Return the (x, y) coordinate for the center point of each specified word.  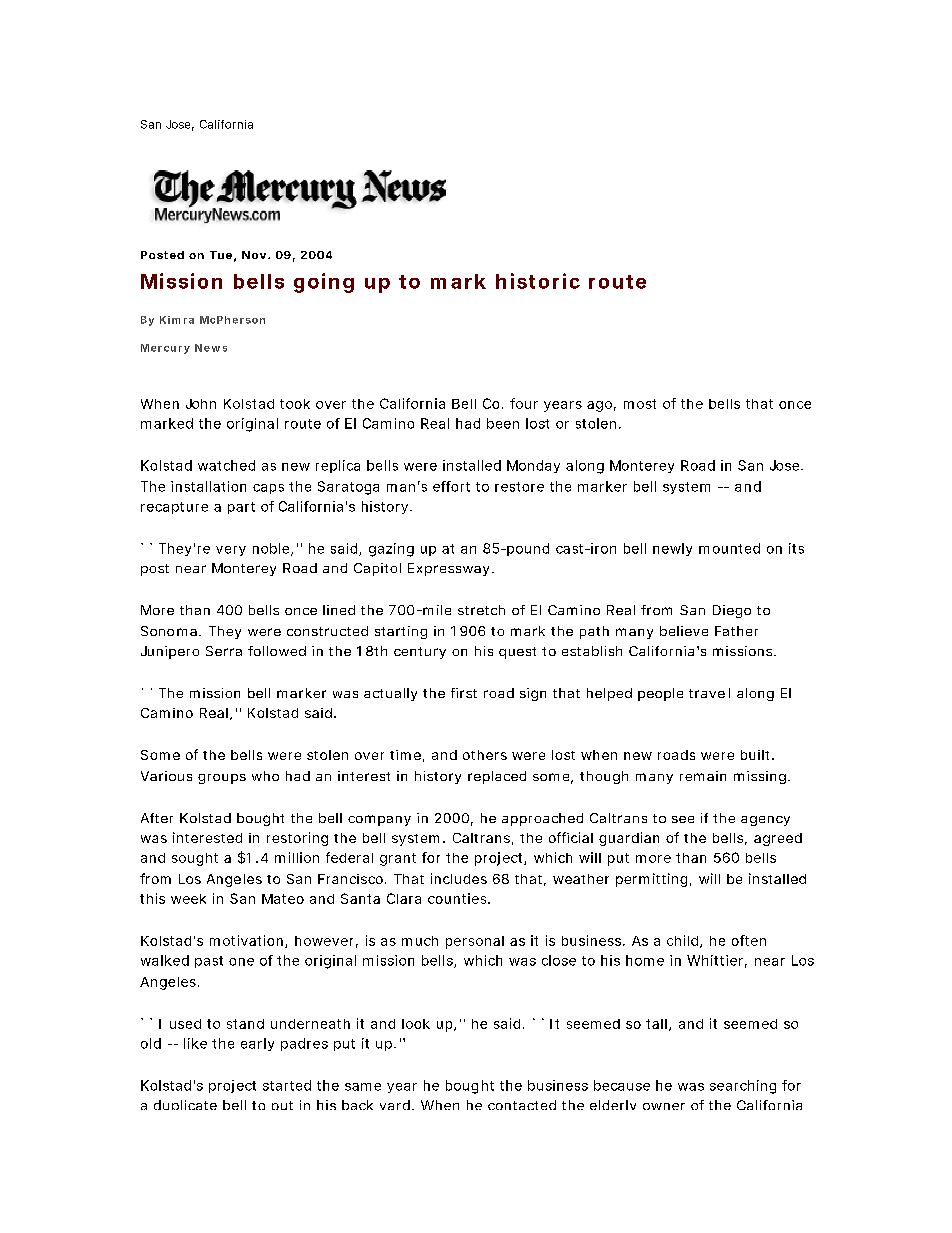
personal (475, 942)
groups (222, 779)
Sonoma (169, 631)
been (503, 423)
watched (226, 465)
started (287, 1085)
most (640, 404)
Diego (732, 611)
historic (538, 281)
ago (599, 406)
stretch (481, 610)
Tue (221, 255)
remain (703, 776)
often (749, 940)
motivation (246, 940)
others (485, 755)
